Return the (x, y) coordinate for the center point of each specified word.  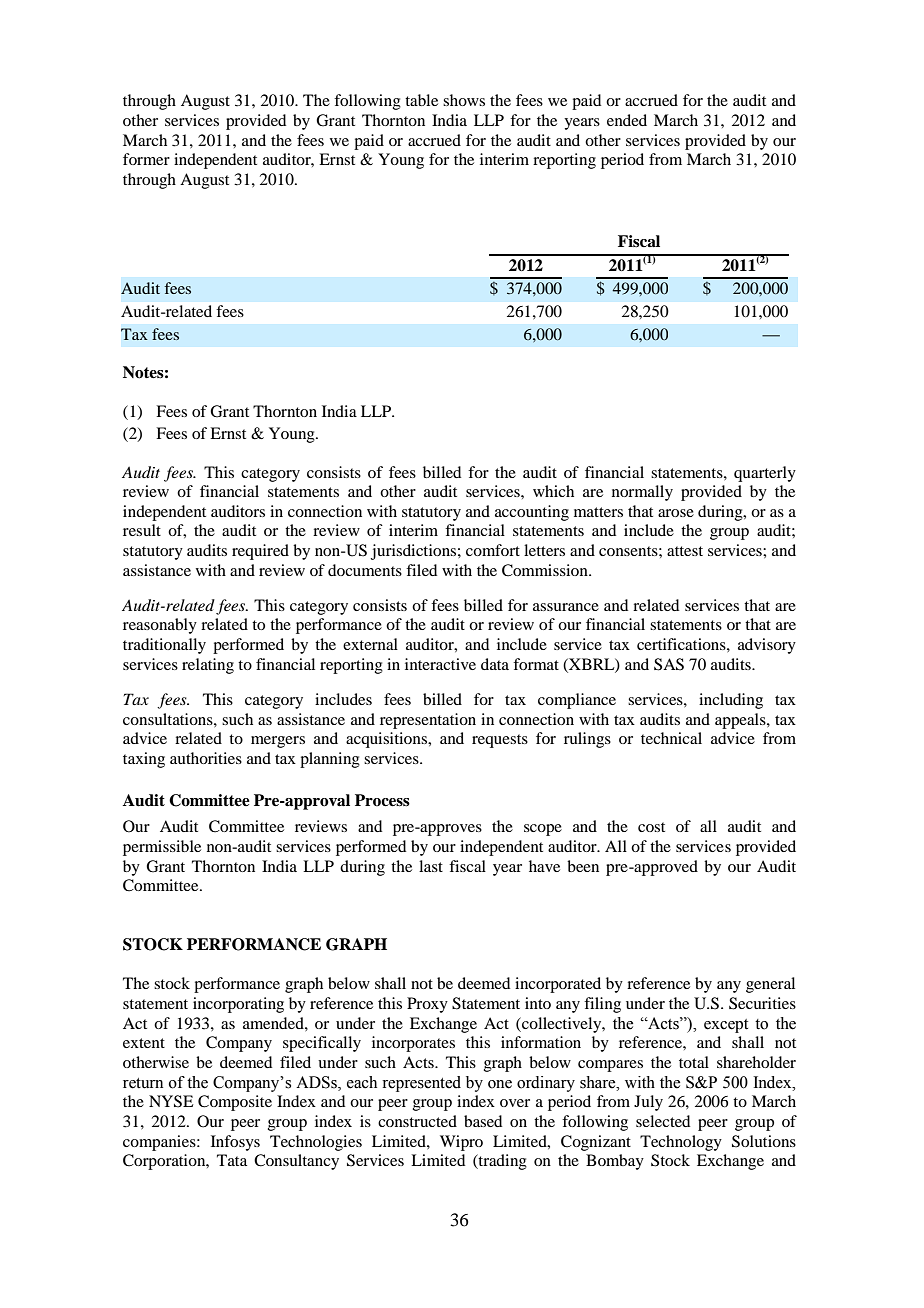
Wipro (461, 1143)
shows (464, 100)
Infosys (235, 1143)
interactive (440, 664)
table (421, 100)
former (146, 159)
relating (208, 666)
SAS (669, 664)
